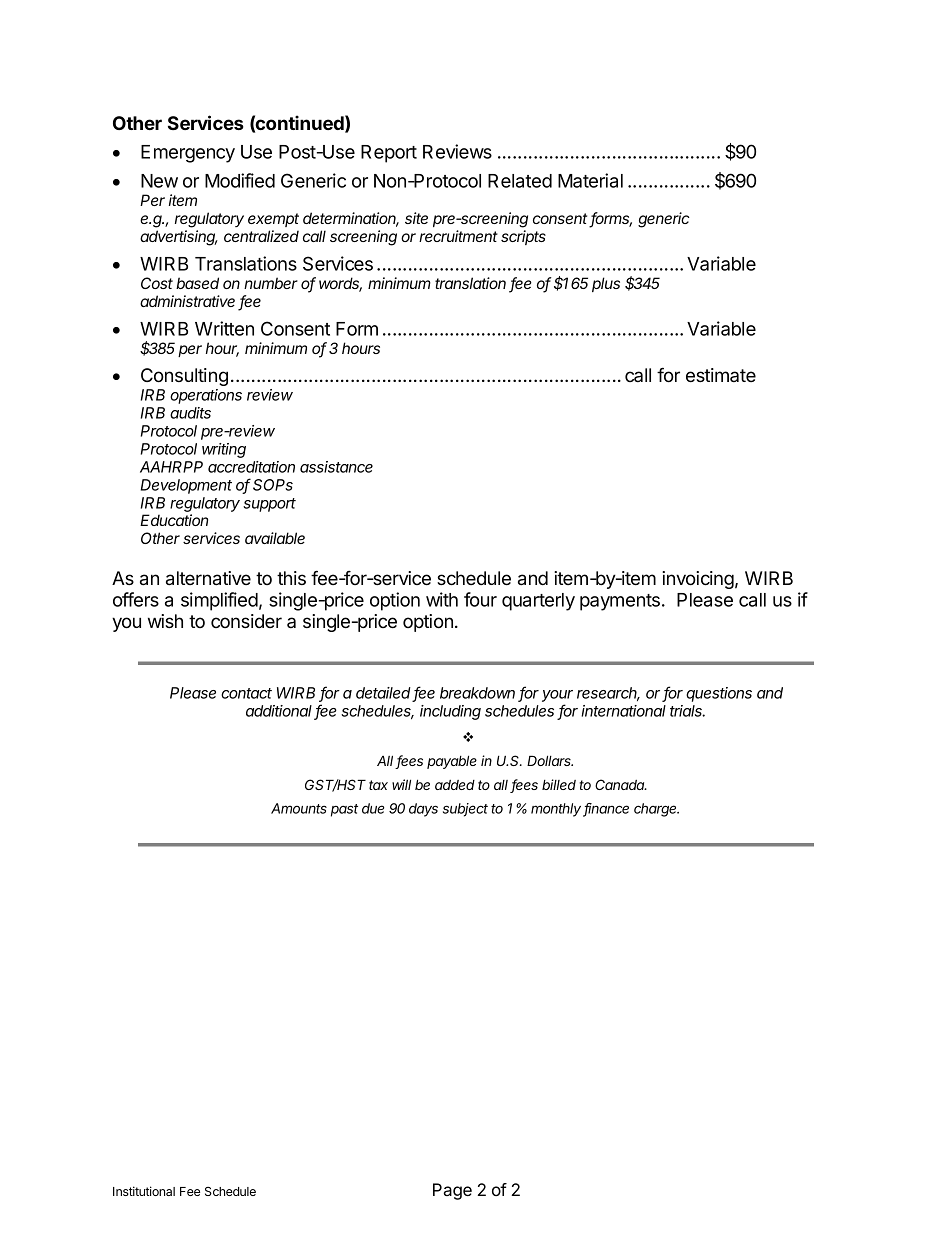  What do you see at coordinates (240, 180) in the document?
I see `Modified` at bounding box center [240, 180].
